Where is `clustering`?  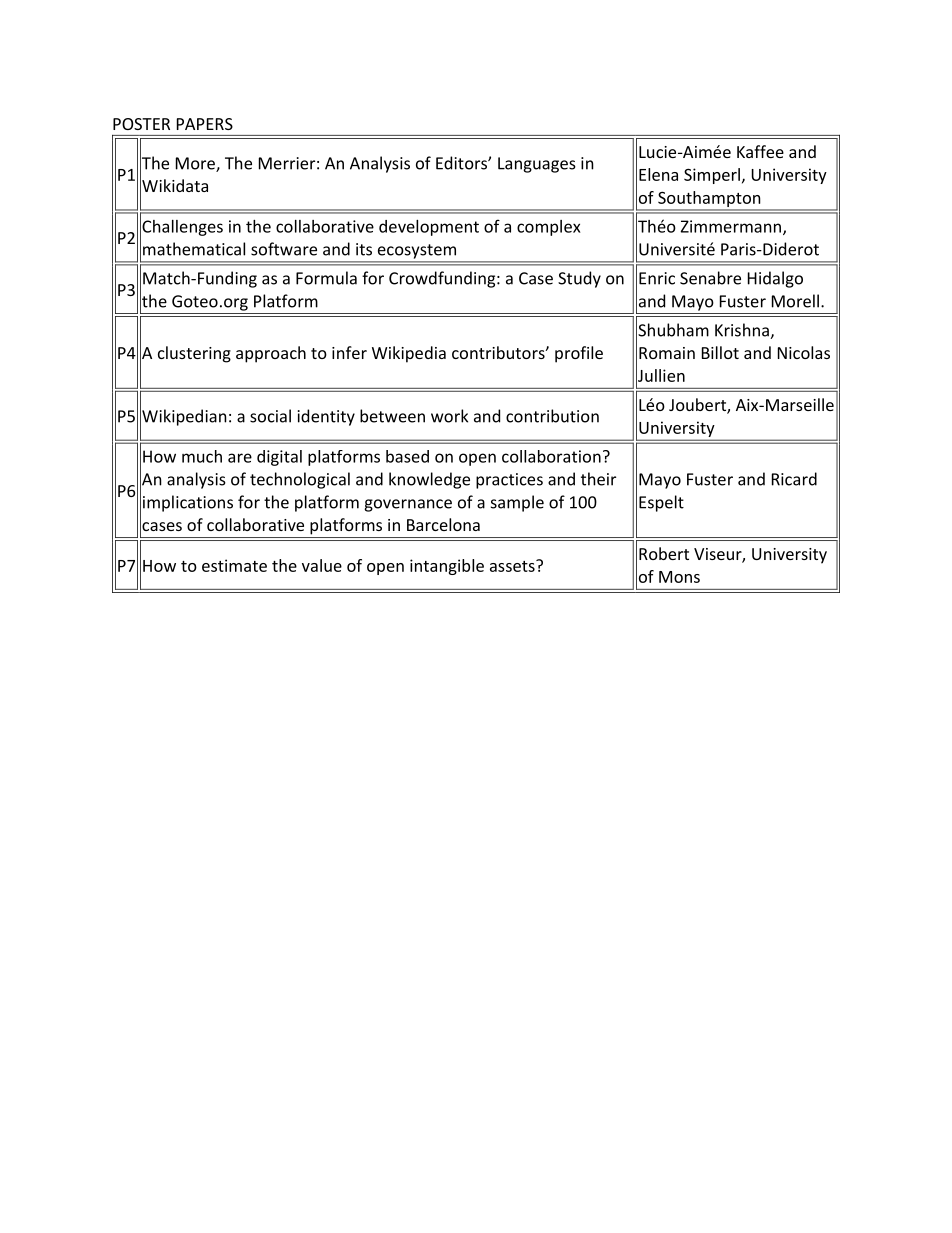 clustering is located at coordinates (194, 354).
